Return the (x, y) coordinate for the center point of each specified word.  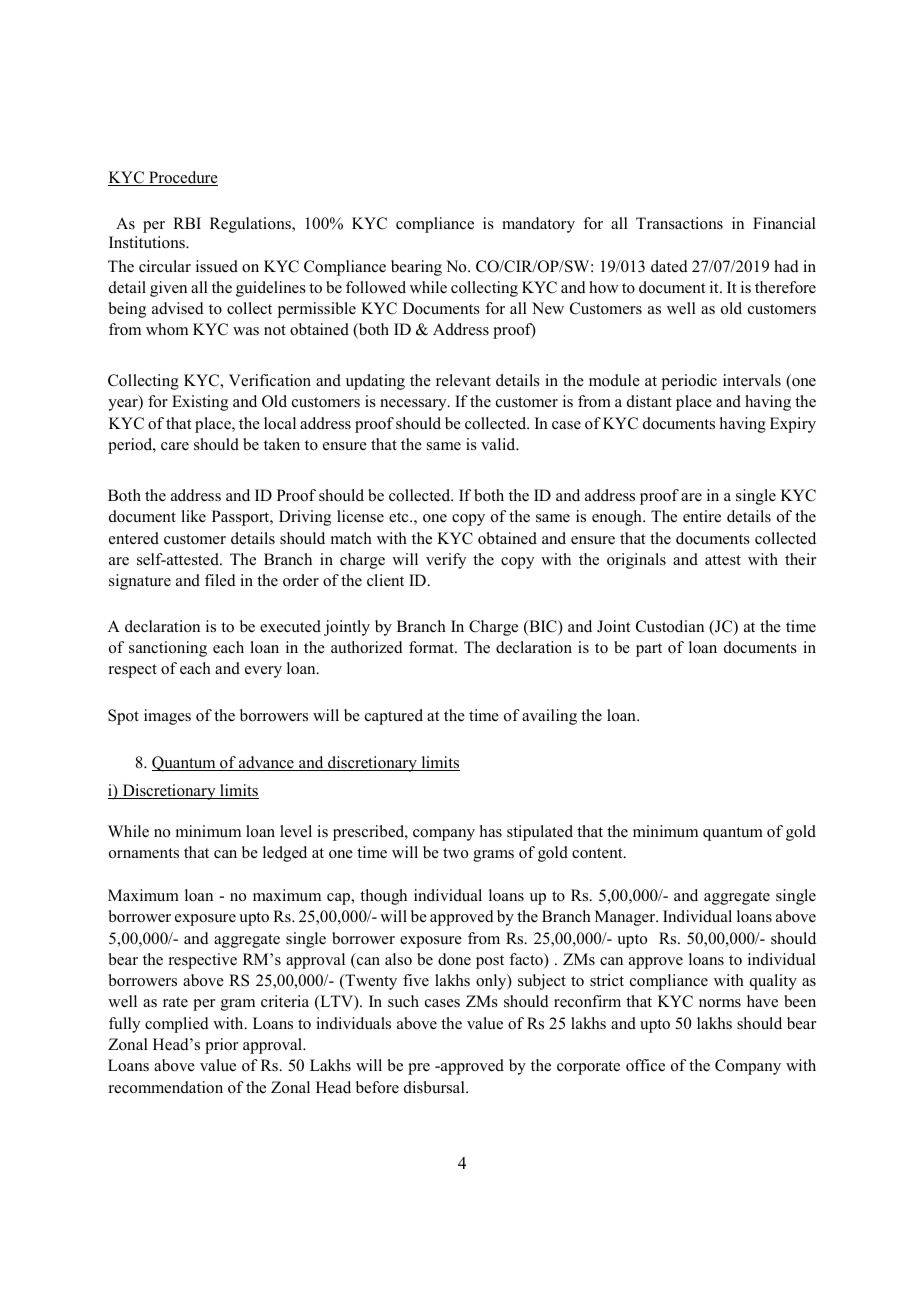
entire (702, 516)
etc (400, 517)
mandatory (538, 225)
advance (266, 763)
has (491, 831)
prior (221, 1046)
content (598, 853)
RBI (187, 223)
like (193, 516)
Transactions (679, 223)
